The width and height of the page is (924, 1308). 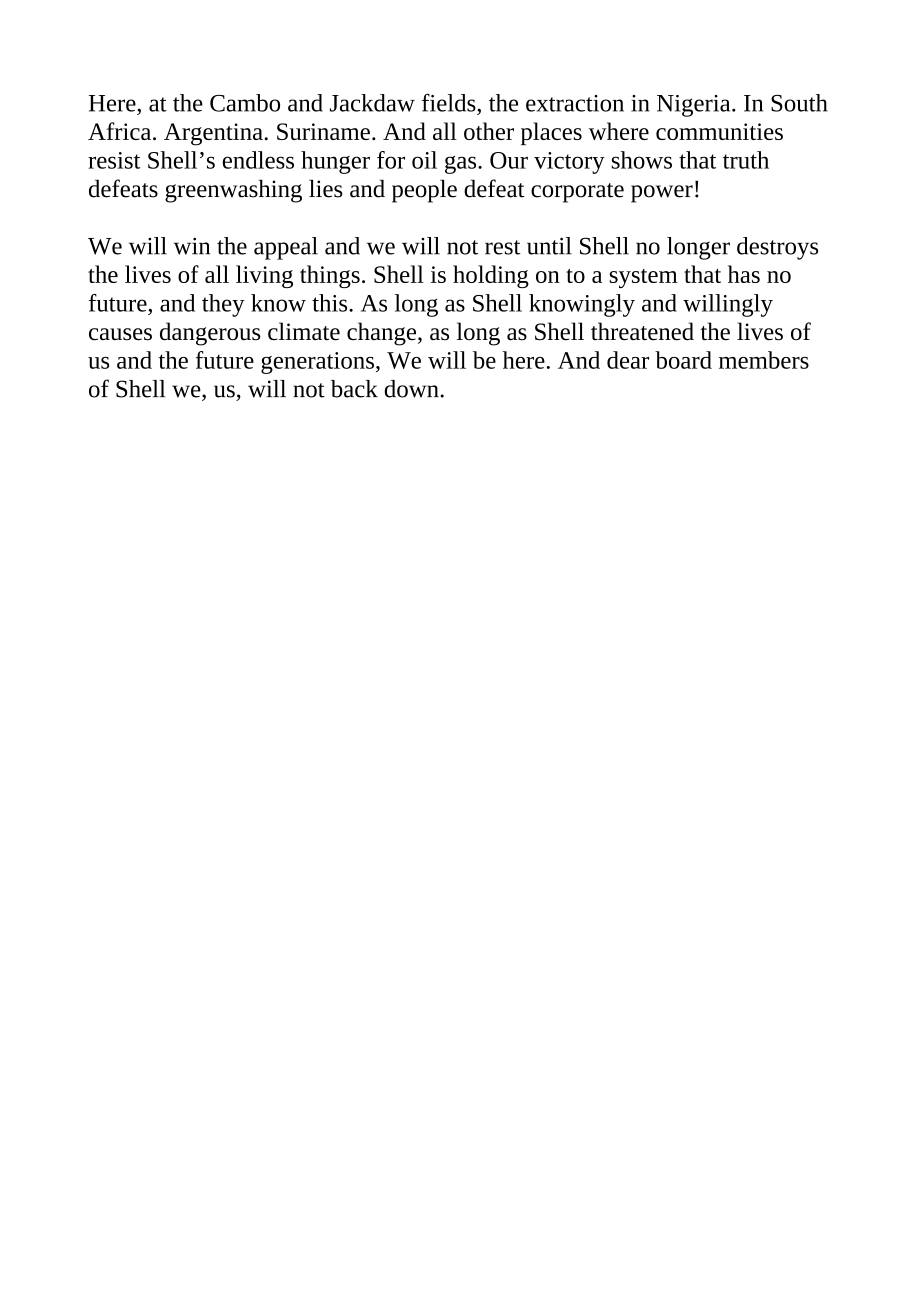 I want to click on down, so click(x=411, y=389).
